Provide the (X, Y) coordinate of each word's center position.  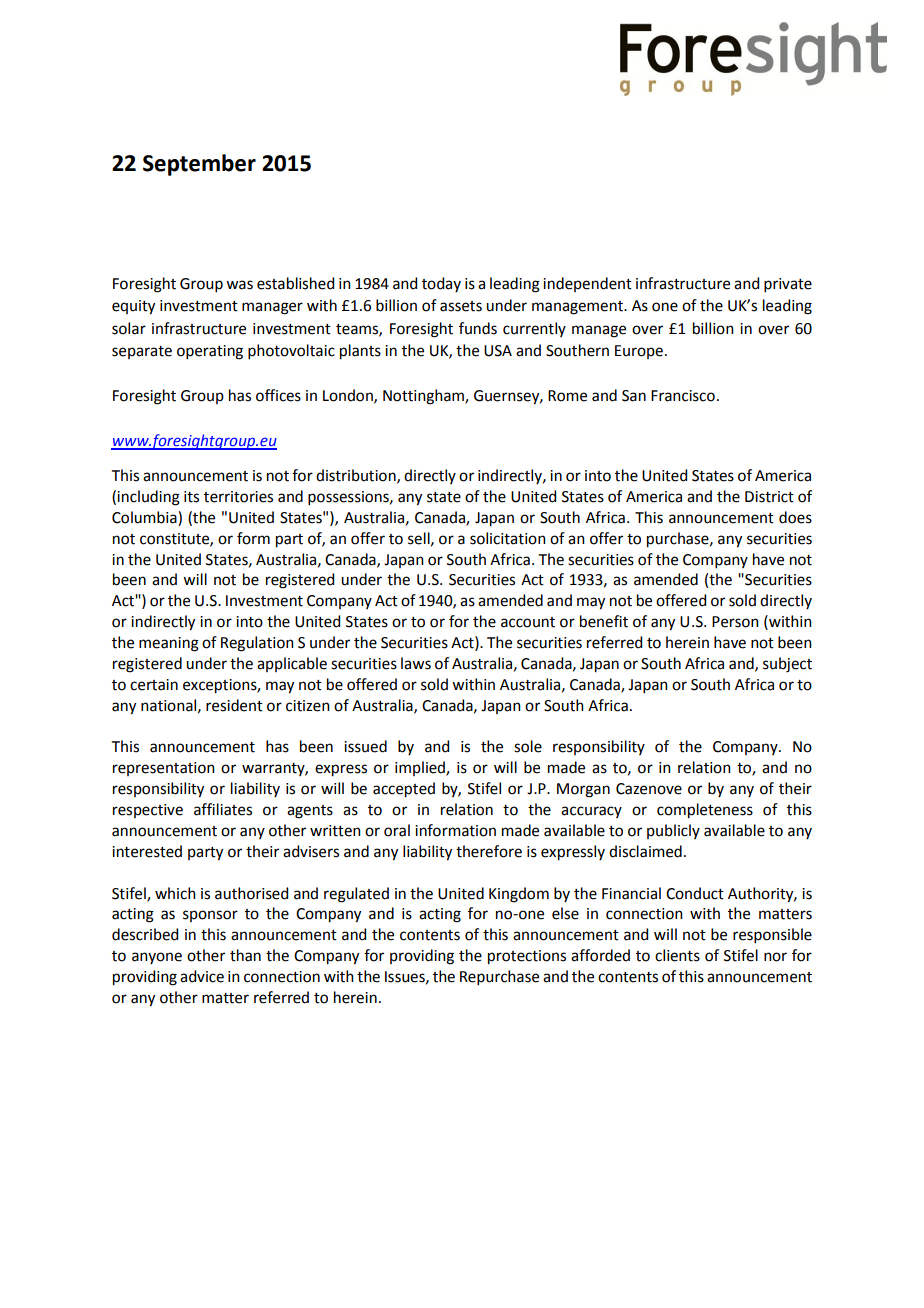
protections (527, 957)
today (441, 284)
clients (677, 955)
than (245, 955)
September (199, 165)
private (788, 285)
